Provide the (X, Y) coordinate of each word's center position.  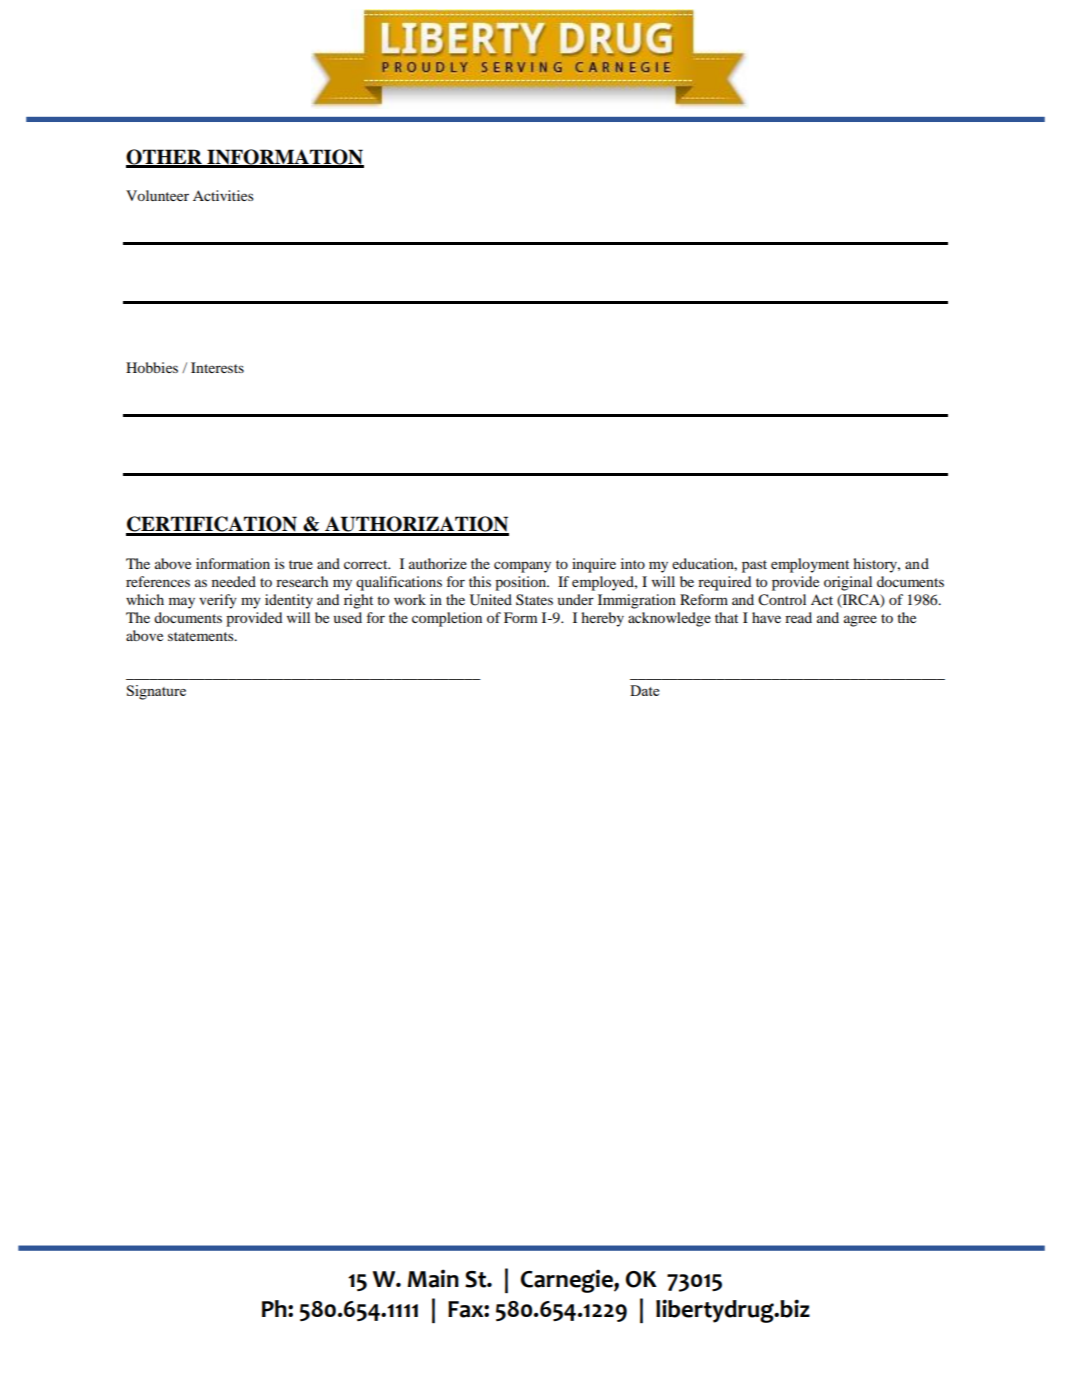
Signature (156, 692)
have (766, 617)
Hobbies (152, 367)
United (491, 600)
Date (644, 690)
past (754, 566)
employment (810, 565)
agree (860, 621)
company (522, 567)
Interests (217, 367)
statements (202, 636)
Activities (223, 195)
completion (447, 619)
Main (433, 1278)
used (348, 617)
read (798, 617)
